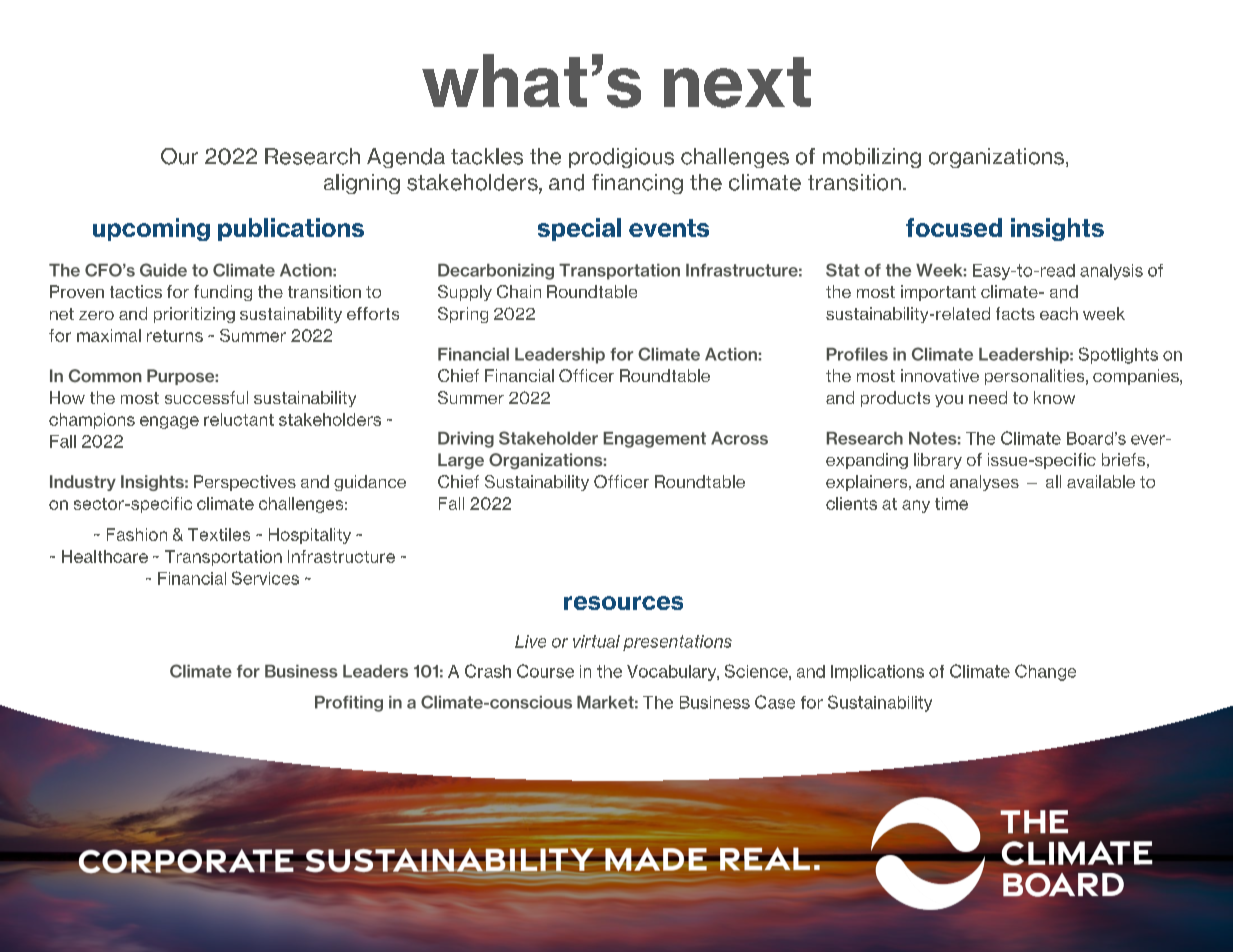  What do you see at coordinates (488, 671) in the screenshot?
I see `Crash` at bounding box center [488, 671].
